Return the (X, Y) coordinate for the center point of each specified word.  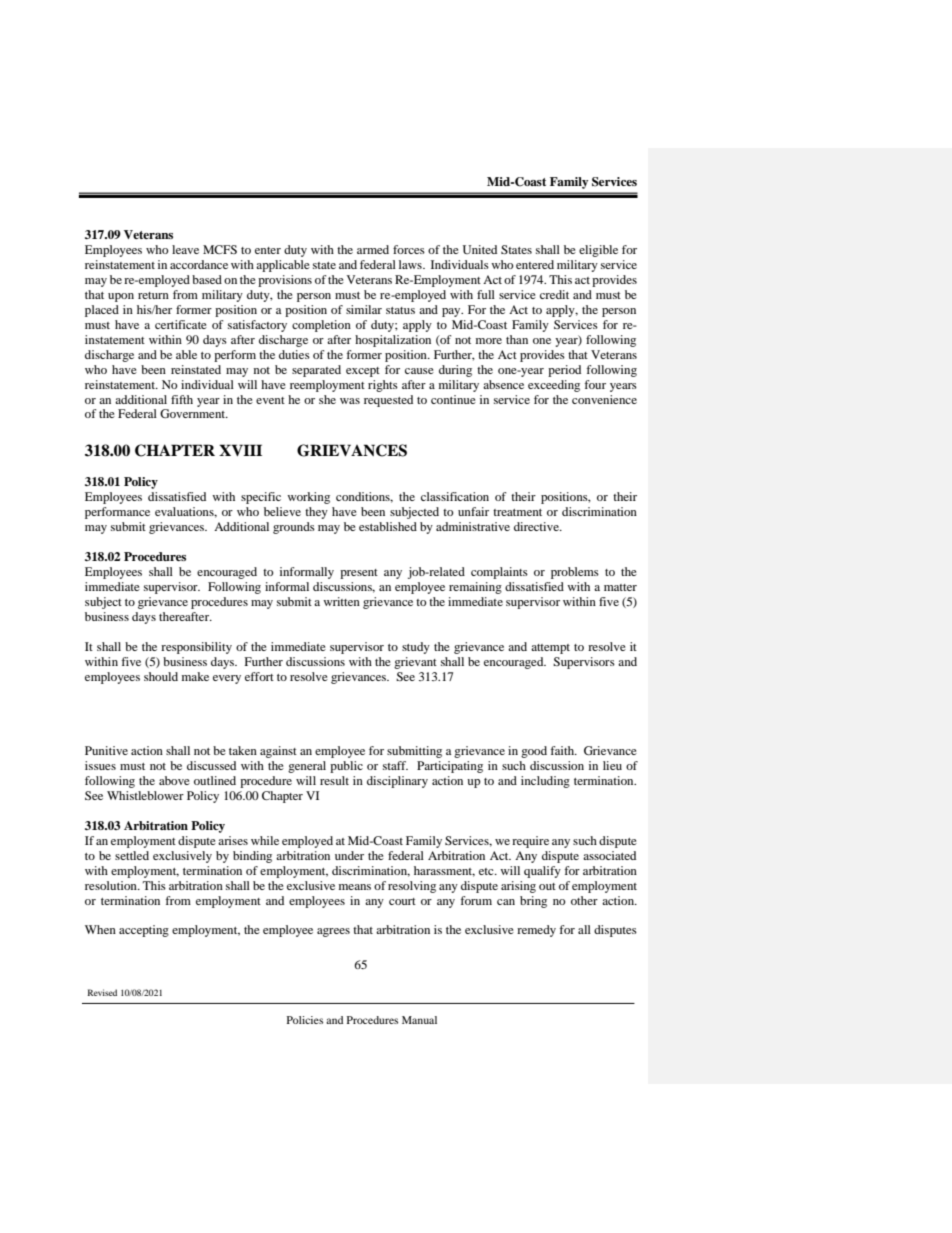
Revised (102, 992)
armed (373, 249)
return (153, 295)
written (341, 601)
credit (554, 294)
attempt (550, 649)
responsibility (196, 648)
